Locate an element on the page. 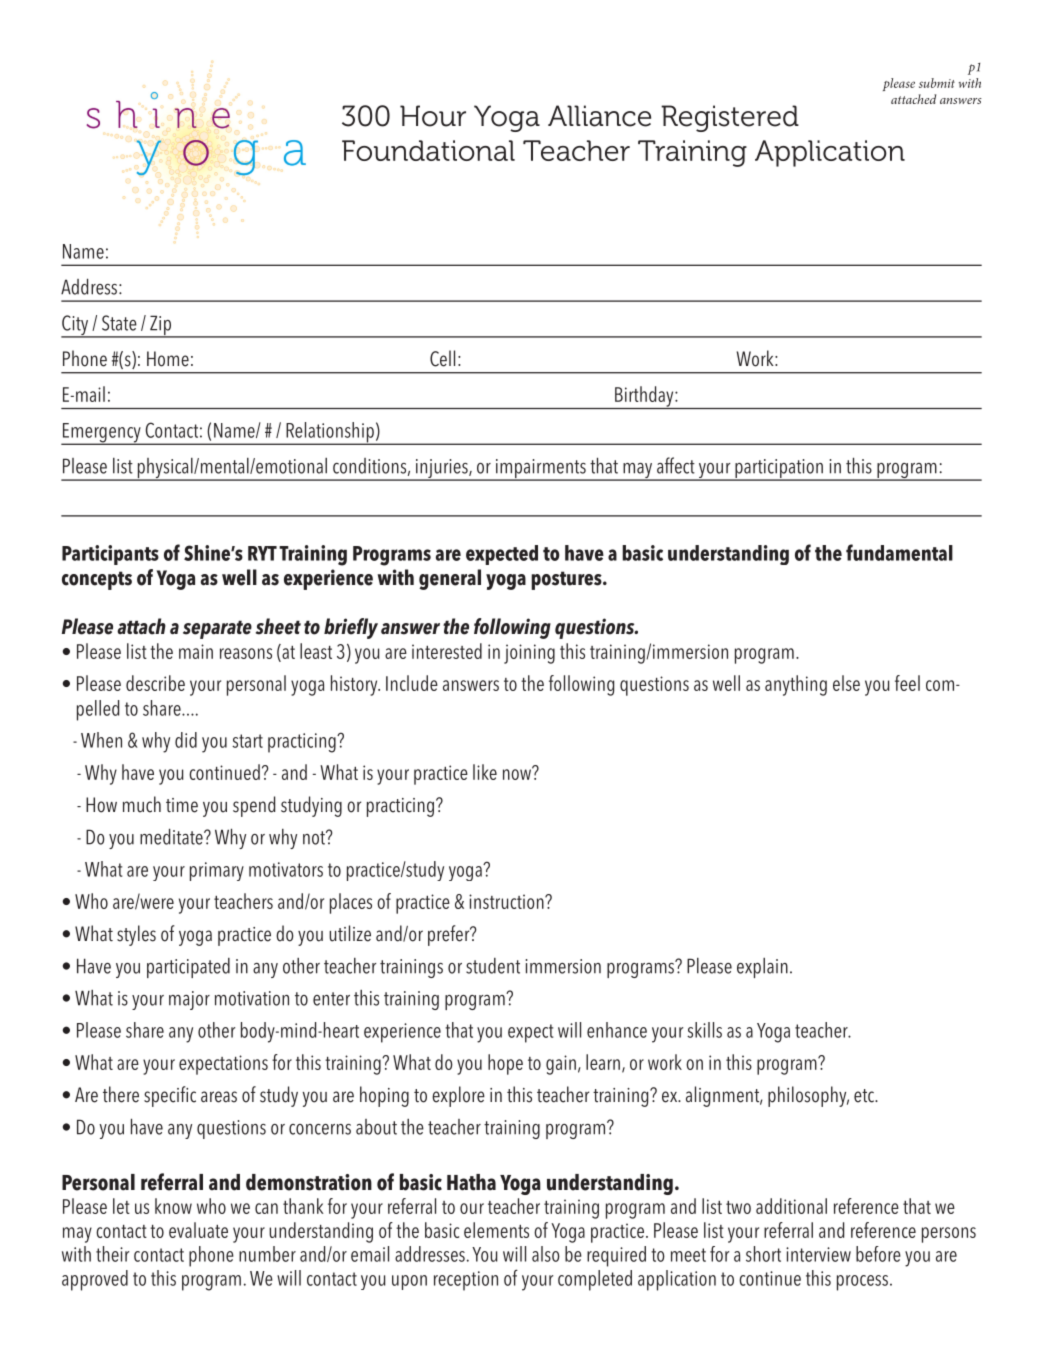 This document has width=1043, height=1350. Foundational is located at coordinates (428, 150).
